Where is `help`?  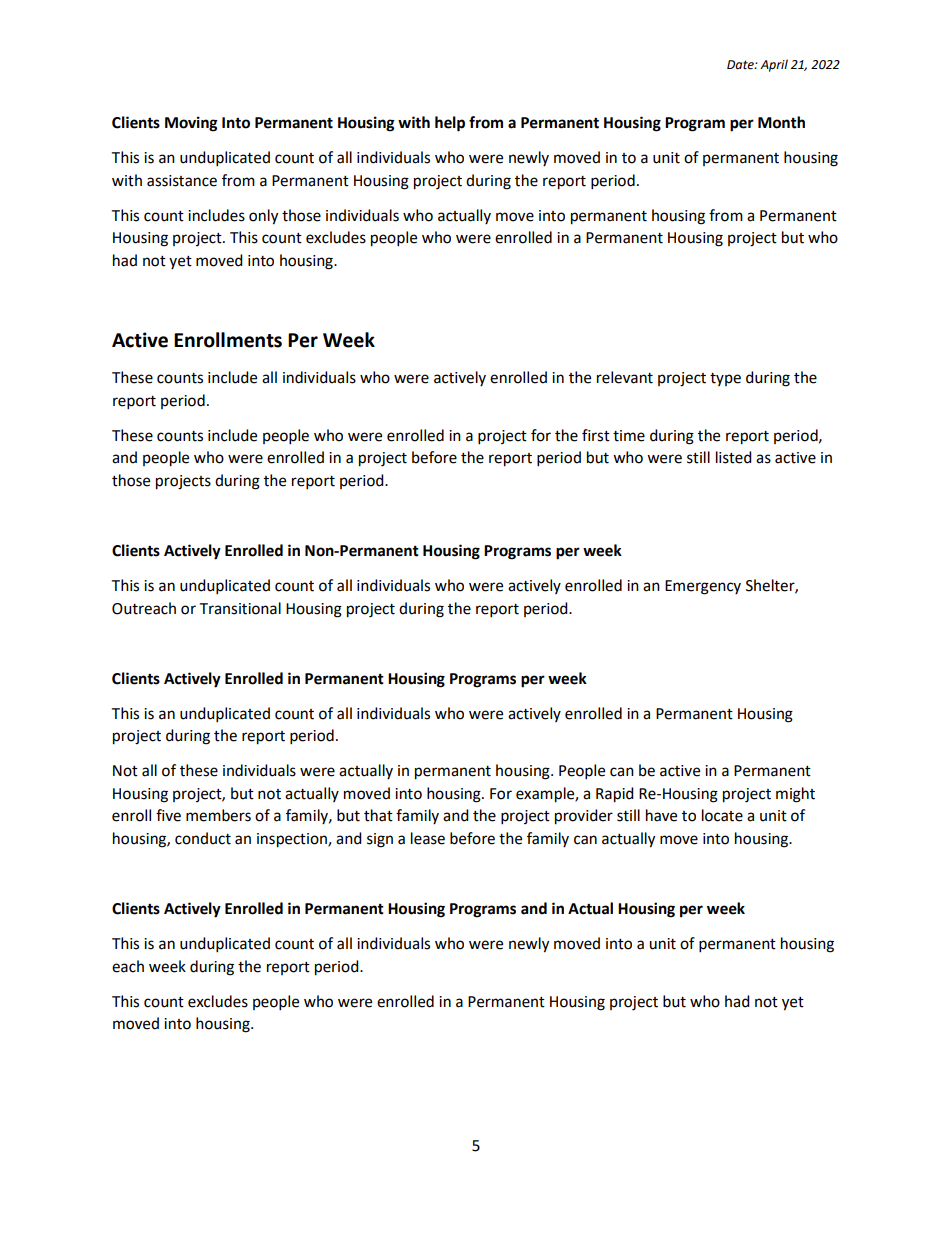
help is located at coordinates (450, 124).
